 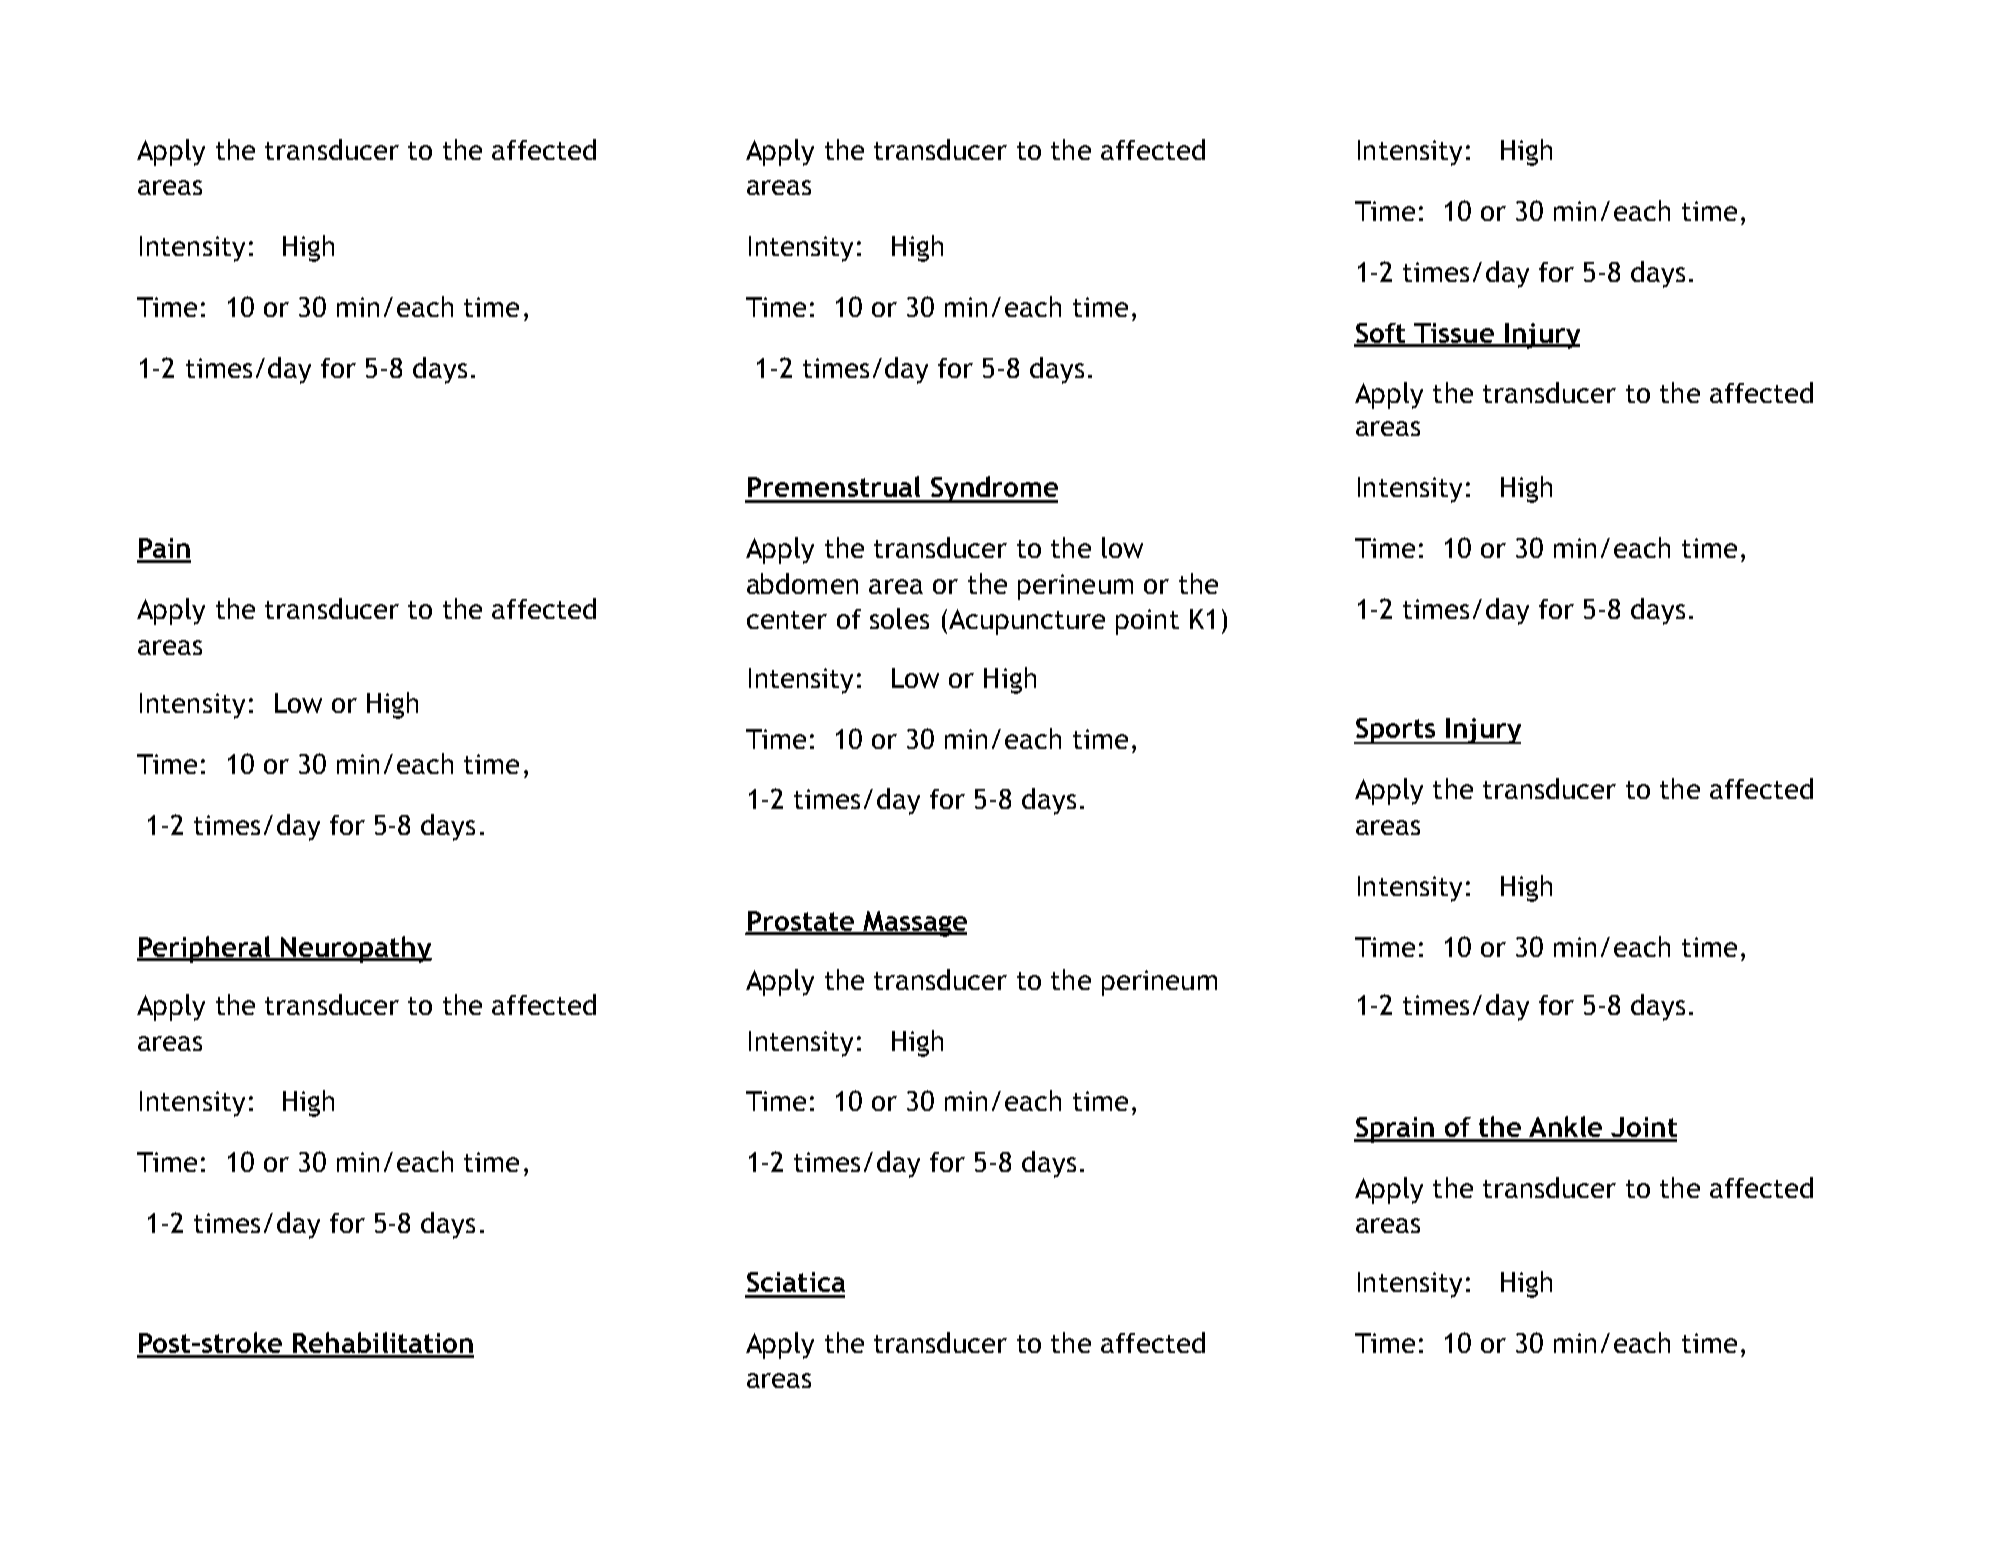 What do you see at coordinates (899, 618) in the image?
I see `soles` at bounding box center [899, 618].
